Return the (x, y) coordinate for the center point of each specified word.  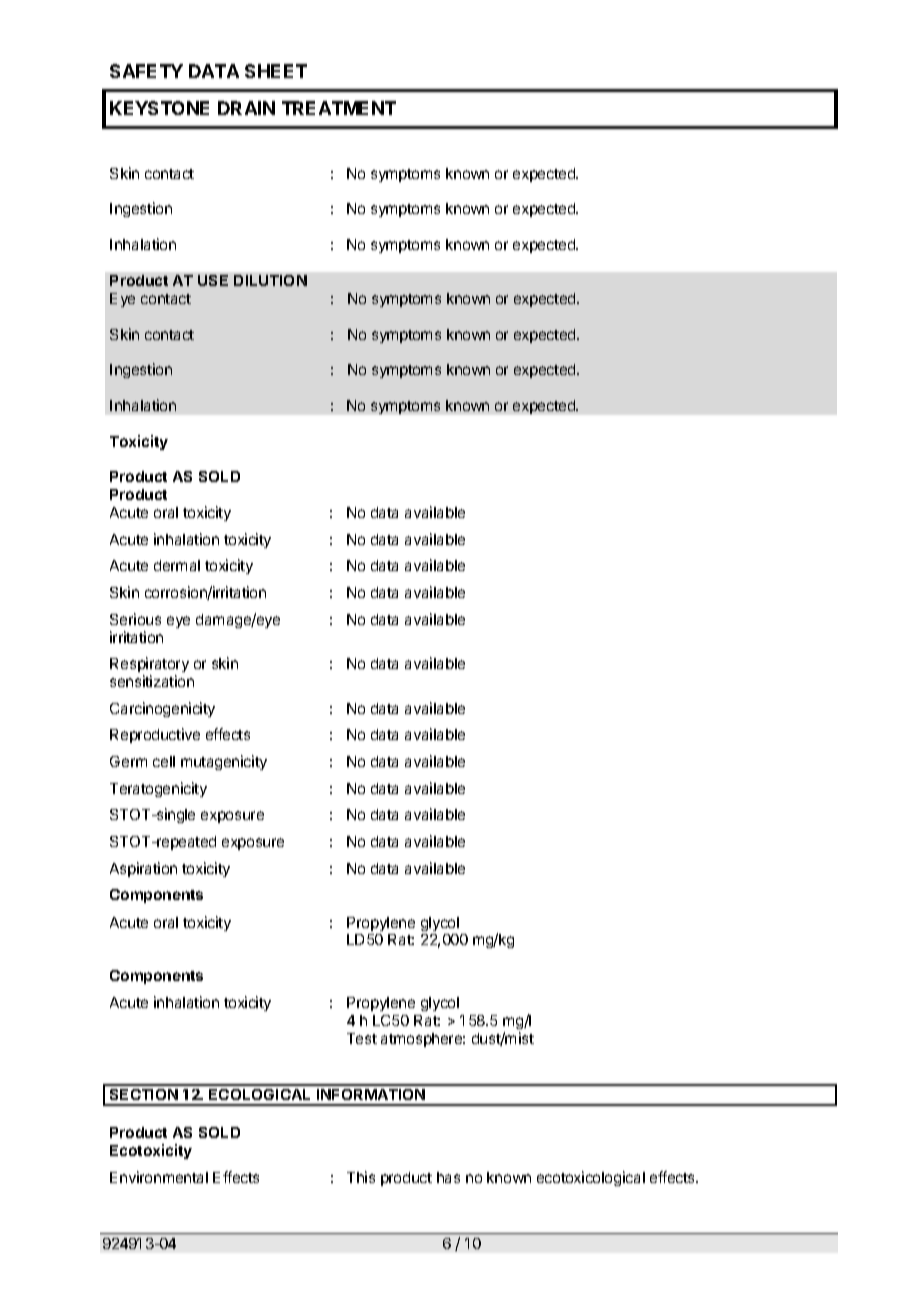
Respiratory (149, 666)
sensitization (152, 681)
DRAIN (246, 108)
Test (362, 1038)
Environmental (159, 1177)
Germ (128, 761)
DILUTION (270, 280)
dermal (177, 565)
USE (213, 280)
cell (164, 761)
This (361, 1177)
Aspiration (143, 869)
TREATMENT (339, 108)
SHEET (276, 71)
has (448, 1177)
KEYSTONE (159, 108)
